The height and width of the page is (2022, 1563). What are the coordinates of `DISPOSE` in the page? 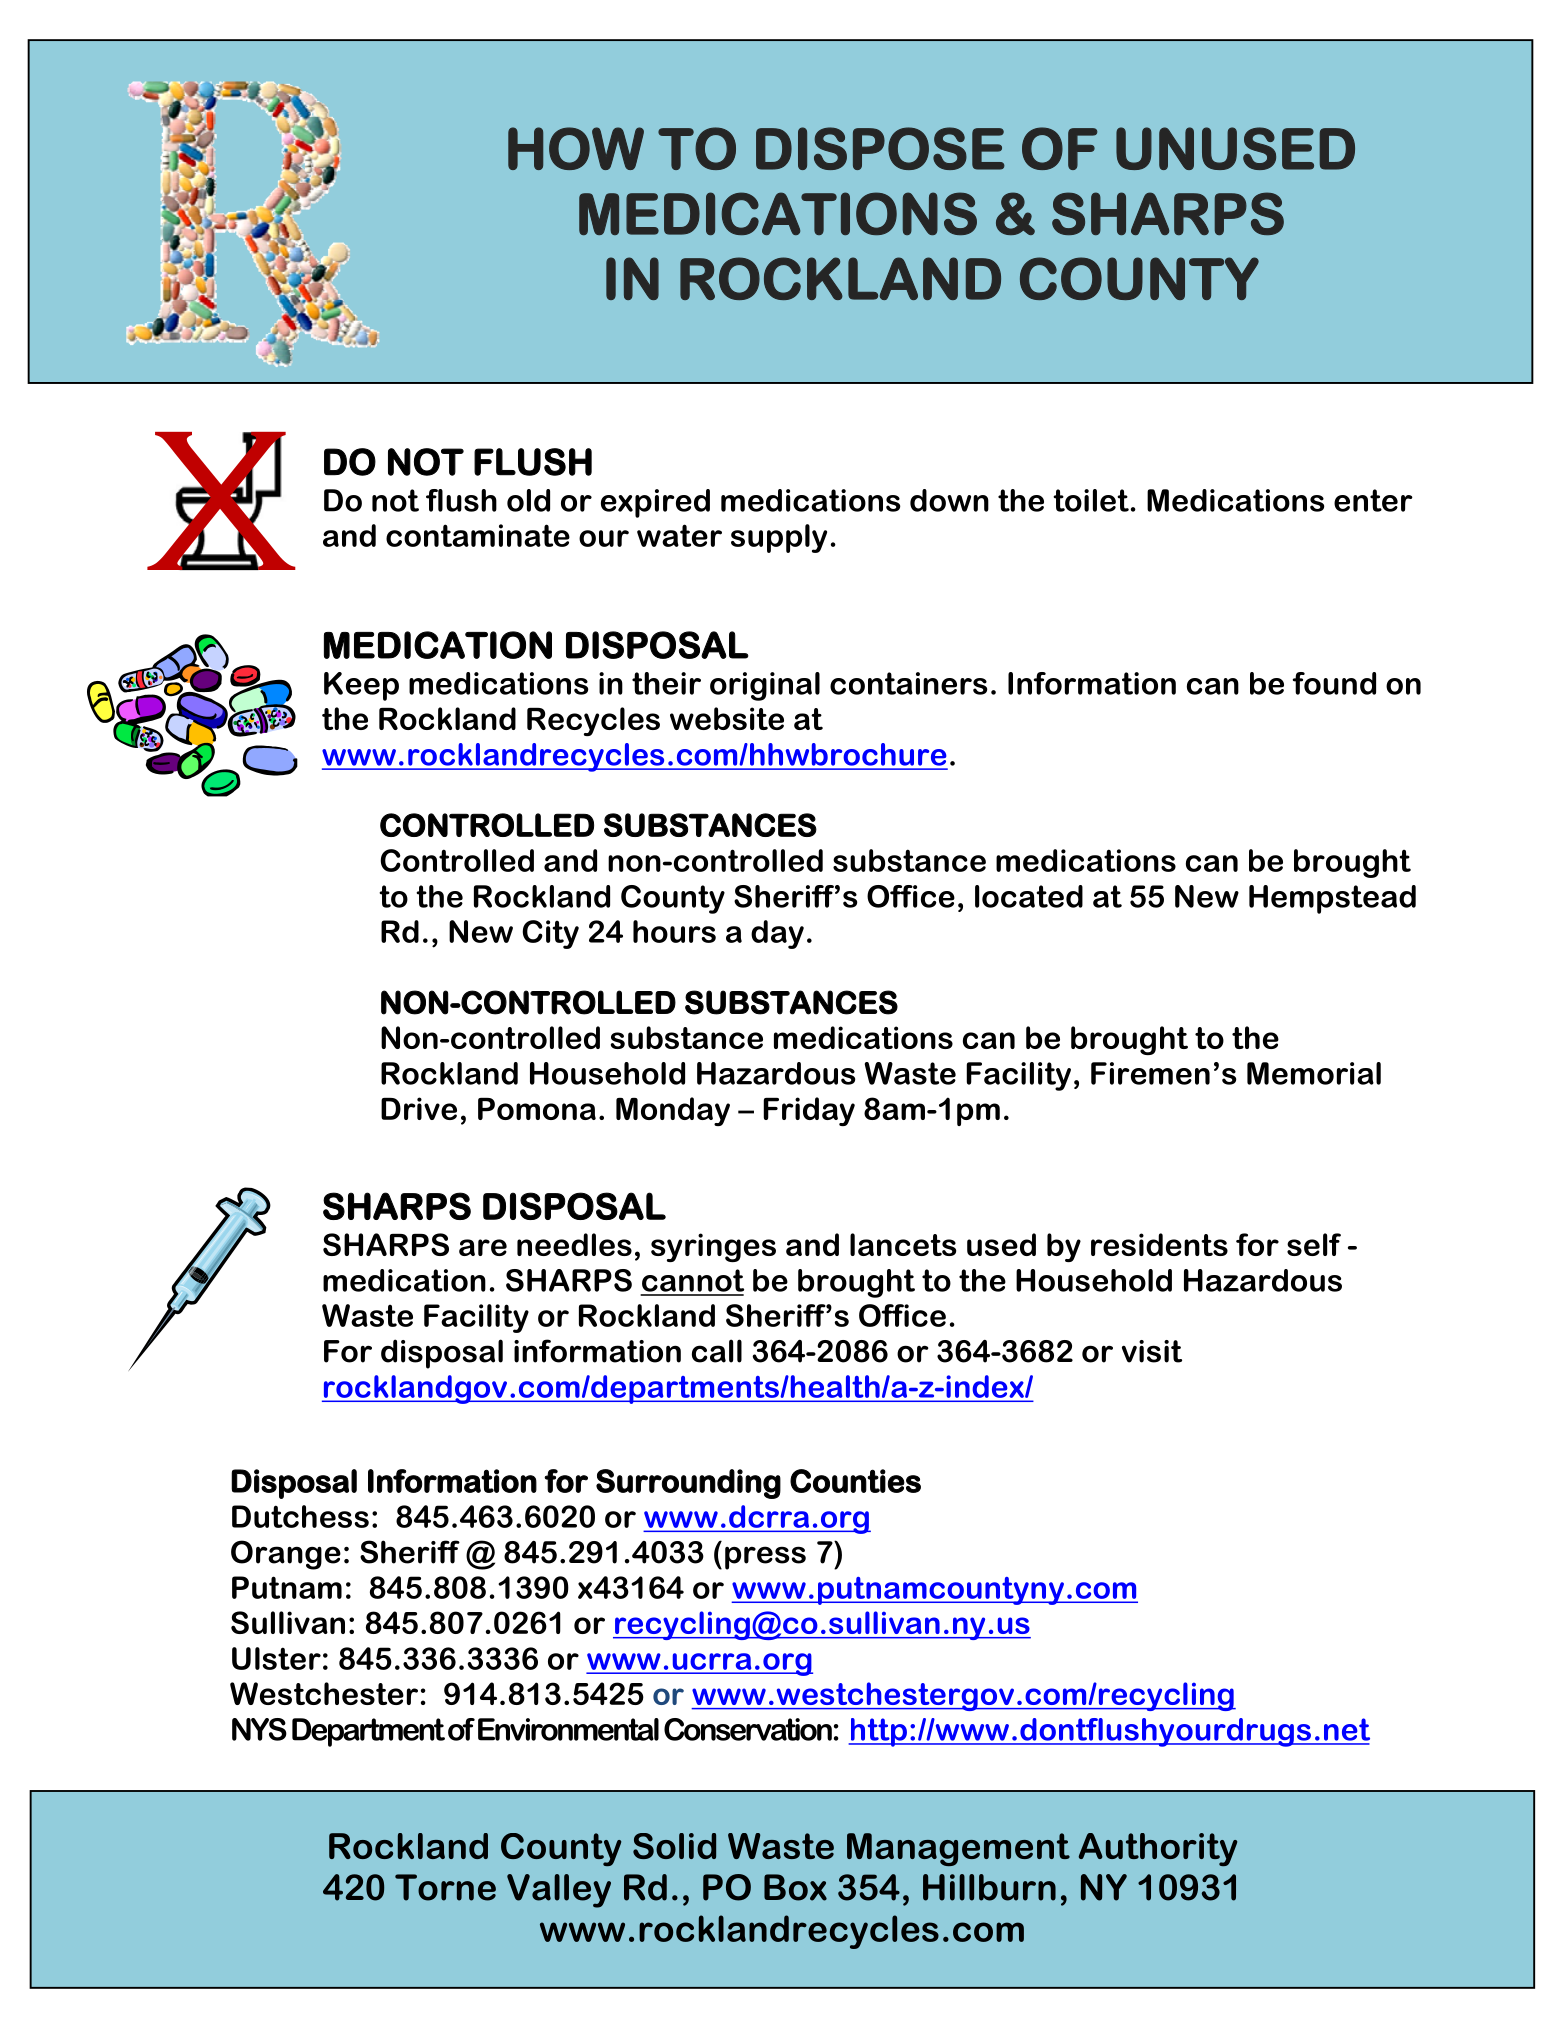 It's located at (880, 148).
